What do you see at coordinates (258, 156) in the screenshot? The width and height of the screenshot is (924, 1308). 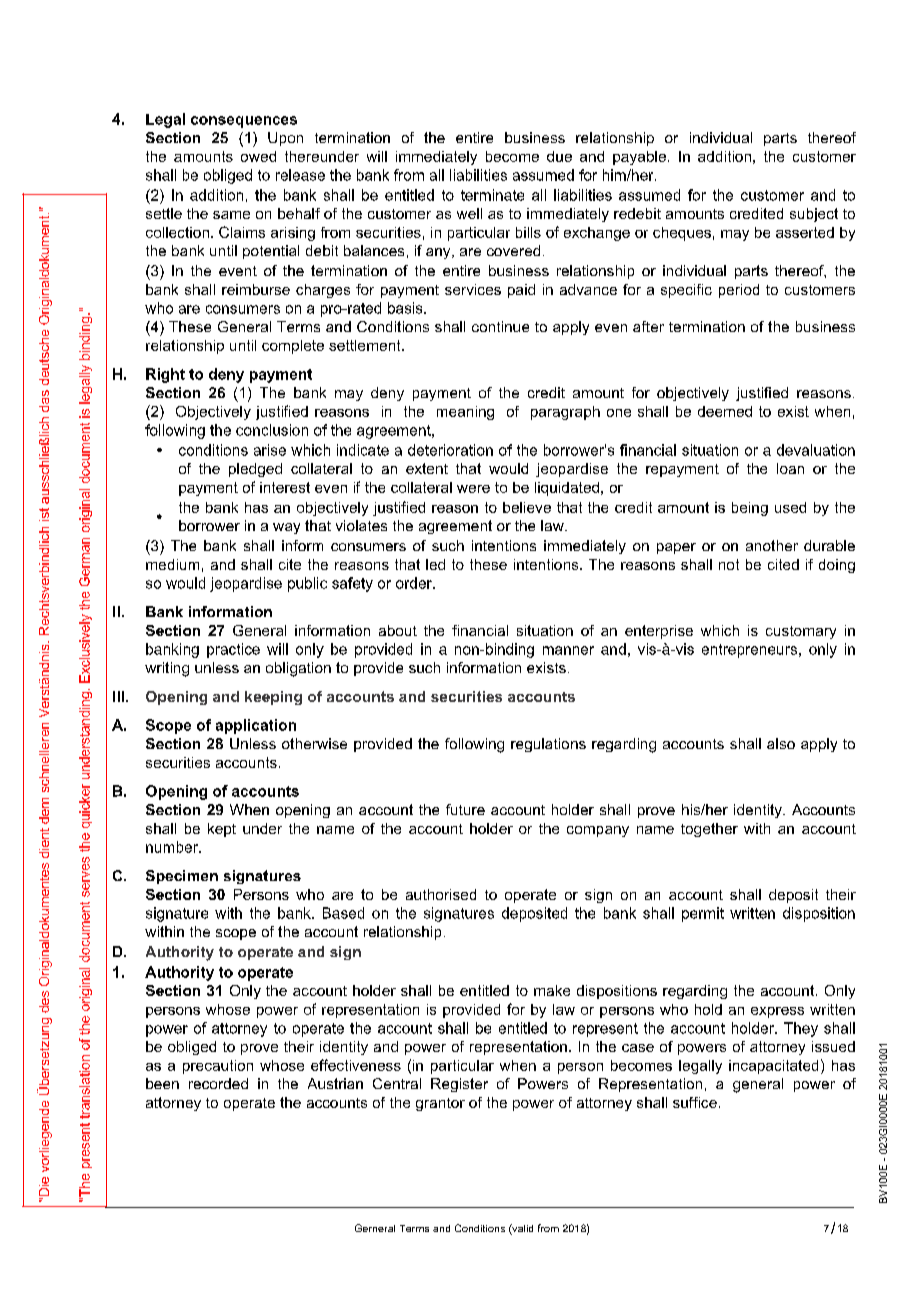 I see `owed` at bounding box center [258, 156].
